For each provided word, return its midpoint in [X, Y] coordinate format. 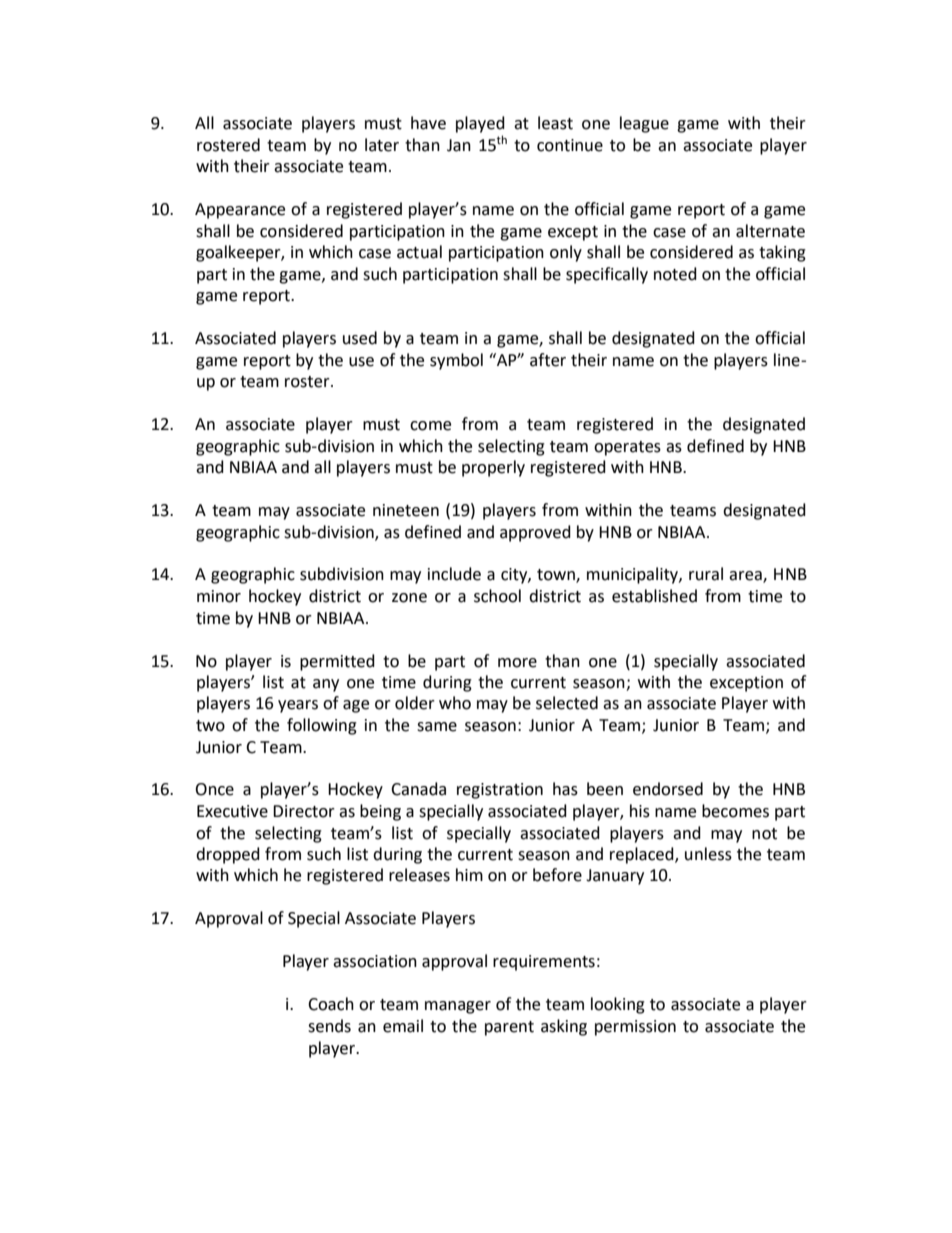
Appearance [240, 211]
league [644, 124]
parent [509, 1028]
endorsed [668, 789]
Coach [331, 1004]
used [360, 338]
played [480, 124]
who [455, 703]
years [298, 706]
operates [627, 448]
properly [493, 468]
